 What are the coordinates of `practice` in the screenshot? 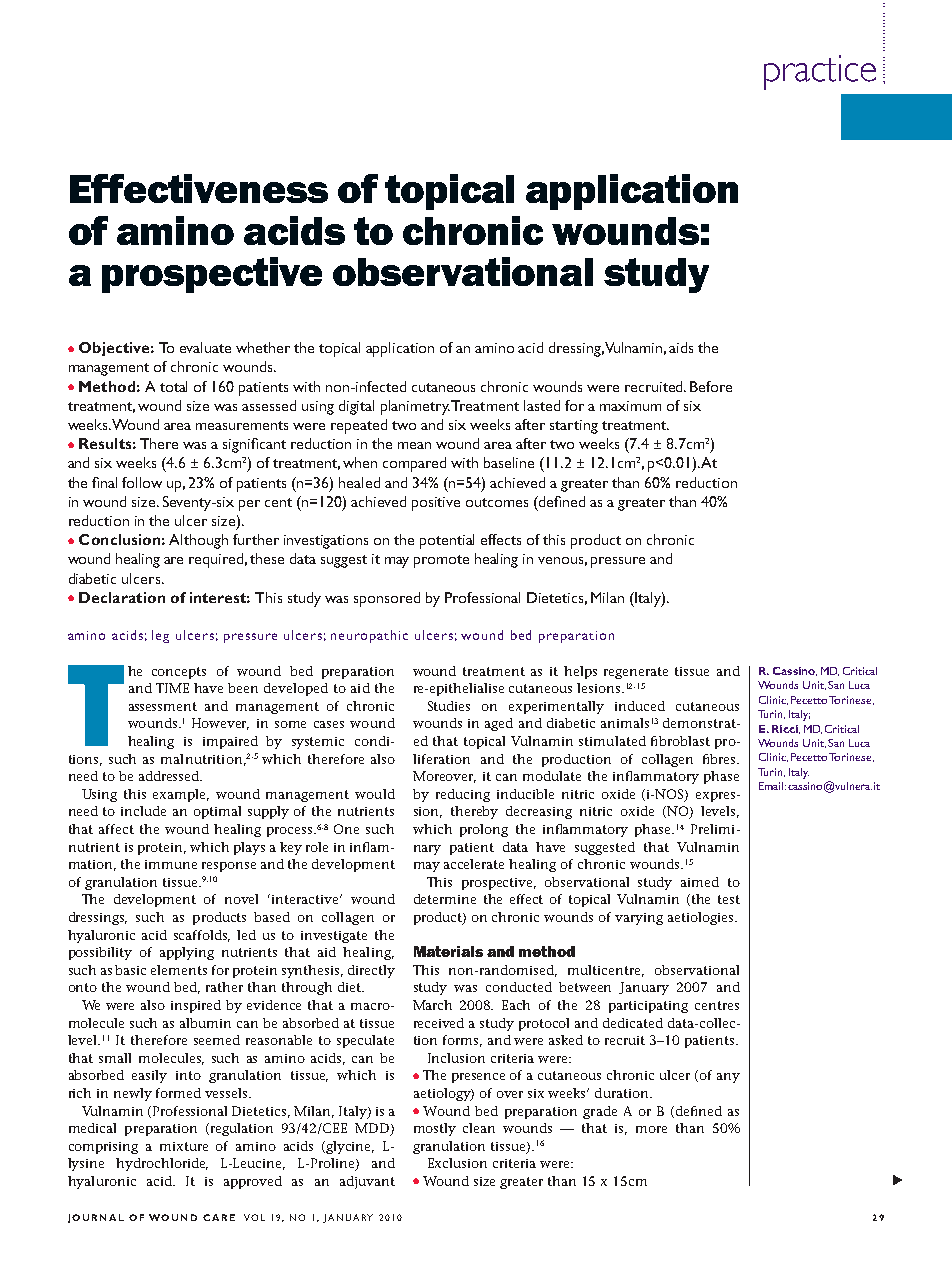 It's located at (820, 72).
